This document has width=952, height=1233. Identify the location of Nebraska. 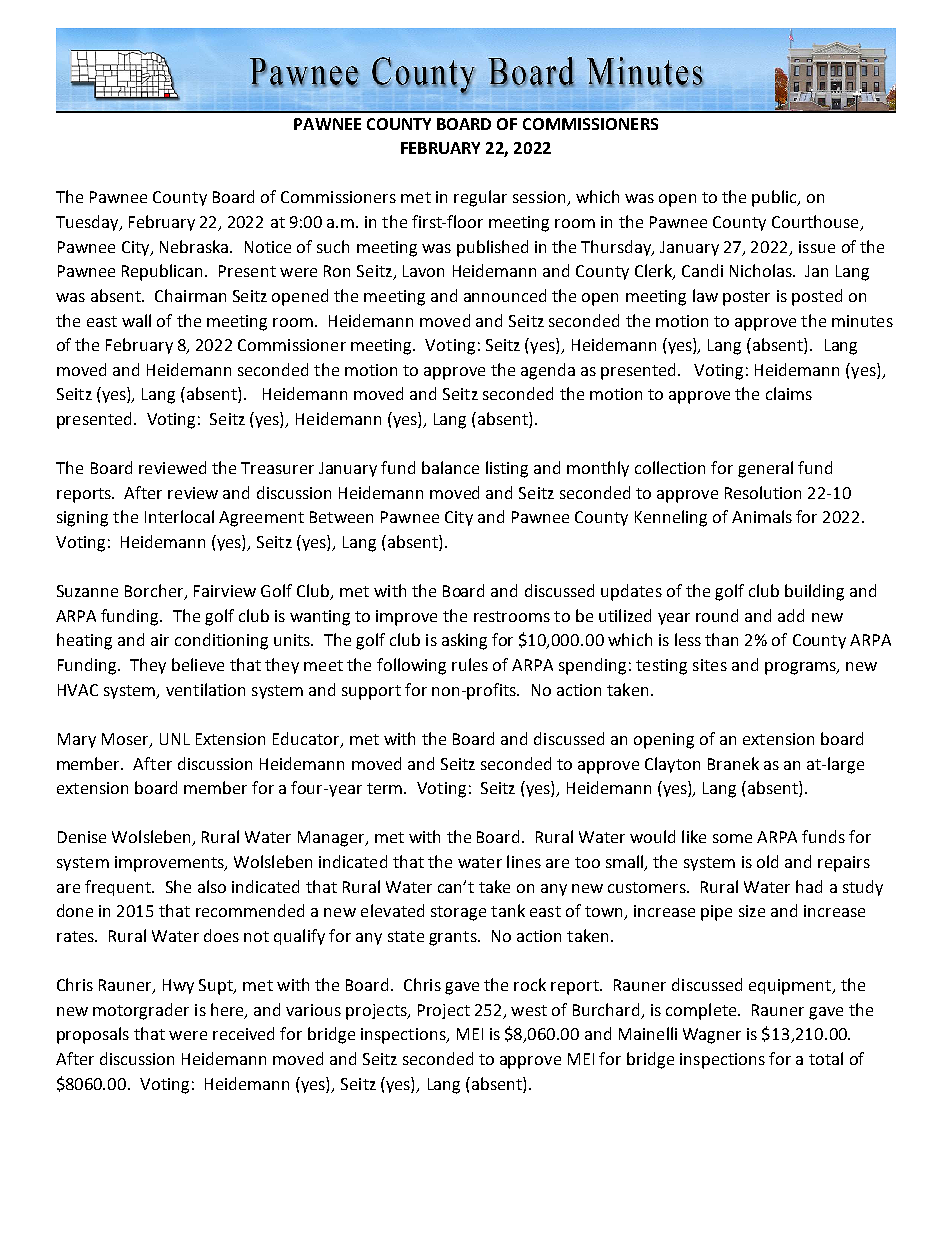
(195, 246).
